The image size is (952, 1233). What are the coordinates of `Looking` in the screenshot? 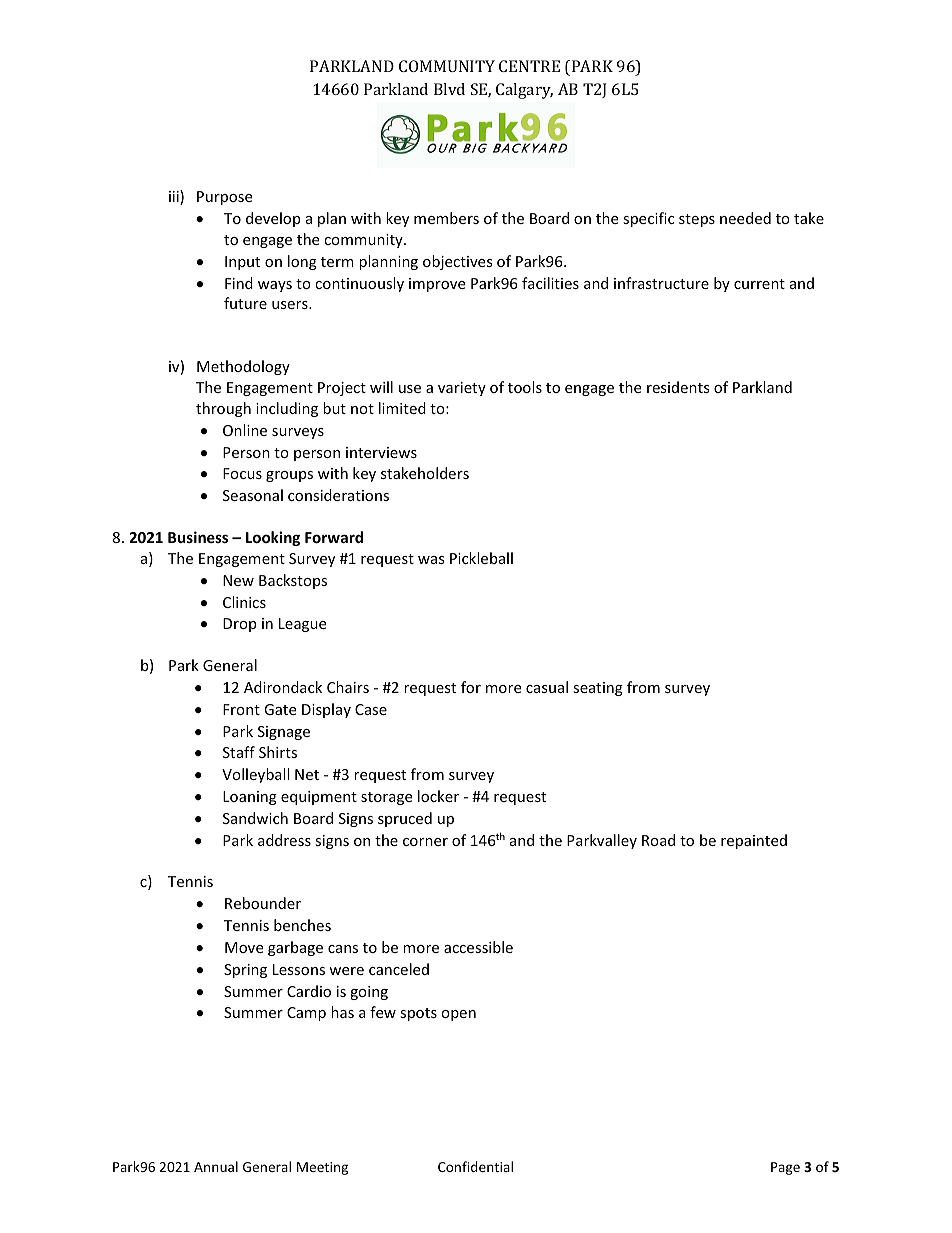 It's located at (273, 538).
